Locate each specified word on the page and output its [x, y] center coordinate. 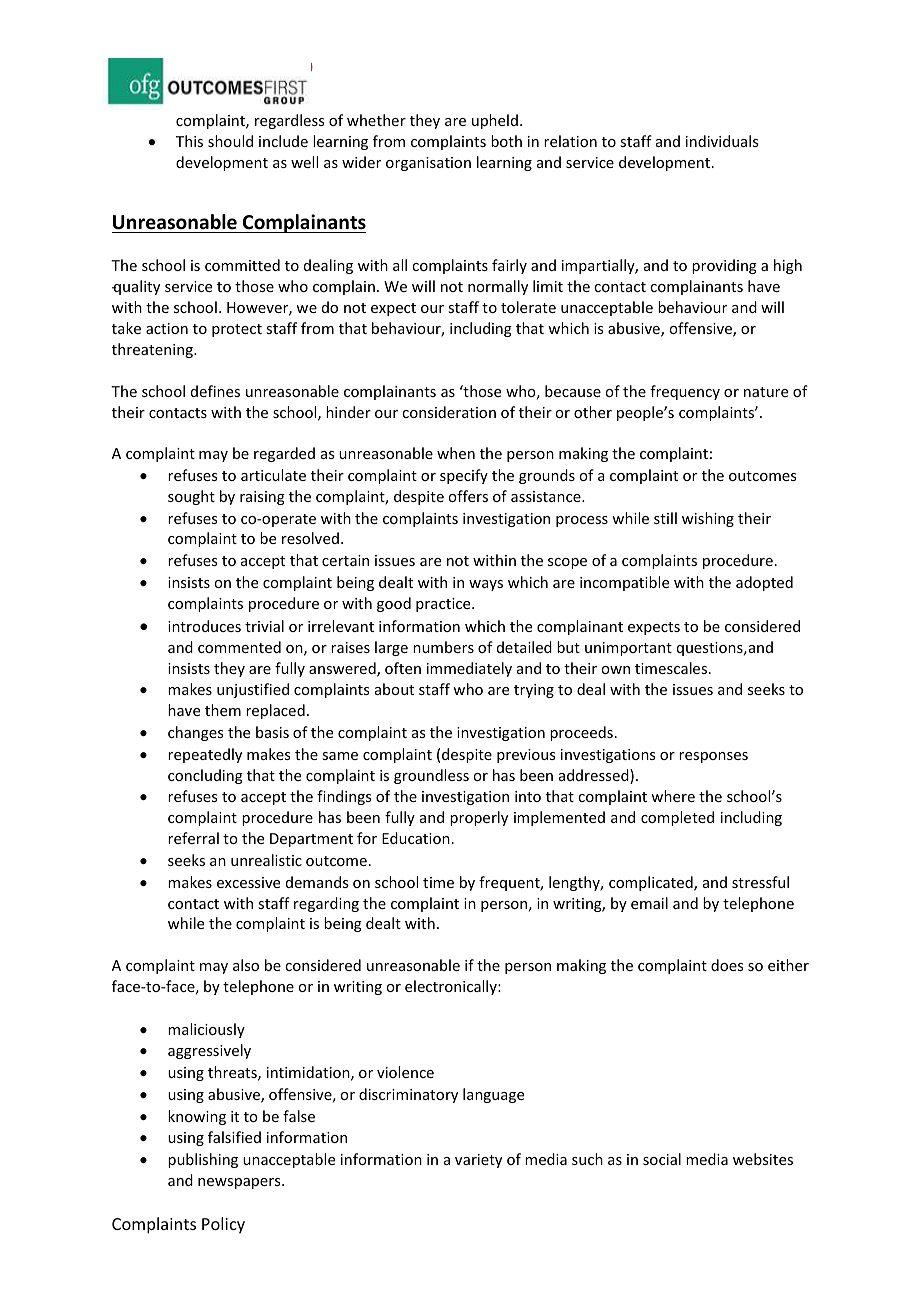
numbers [443, 647]
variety [478, 1161]
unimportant [628, 649]
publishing [203, 1160]
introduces [204, 626]
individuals [722, 141]
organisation [428, 164]
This [189, 141]
